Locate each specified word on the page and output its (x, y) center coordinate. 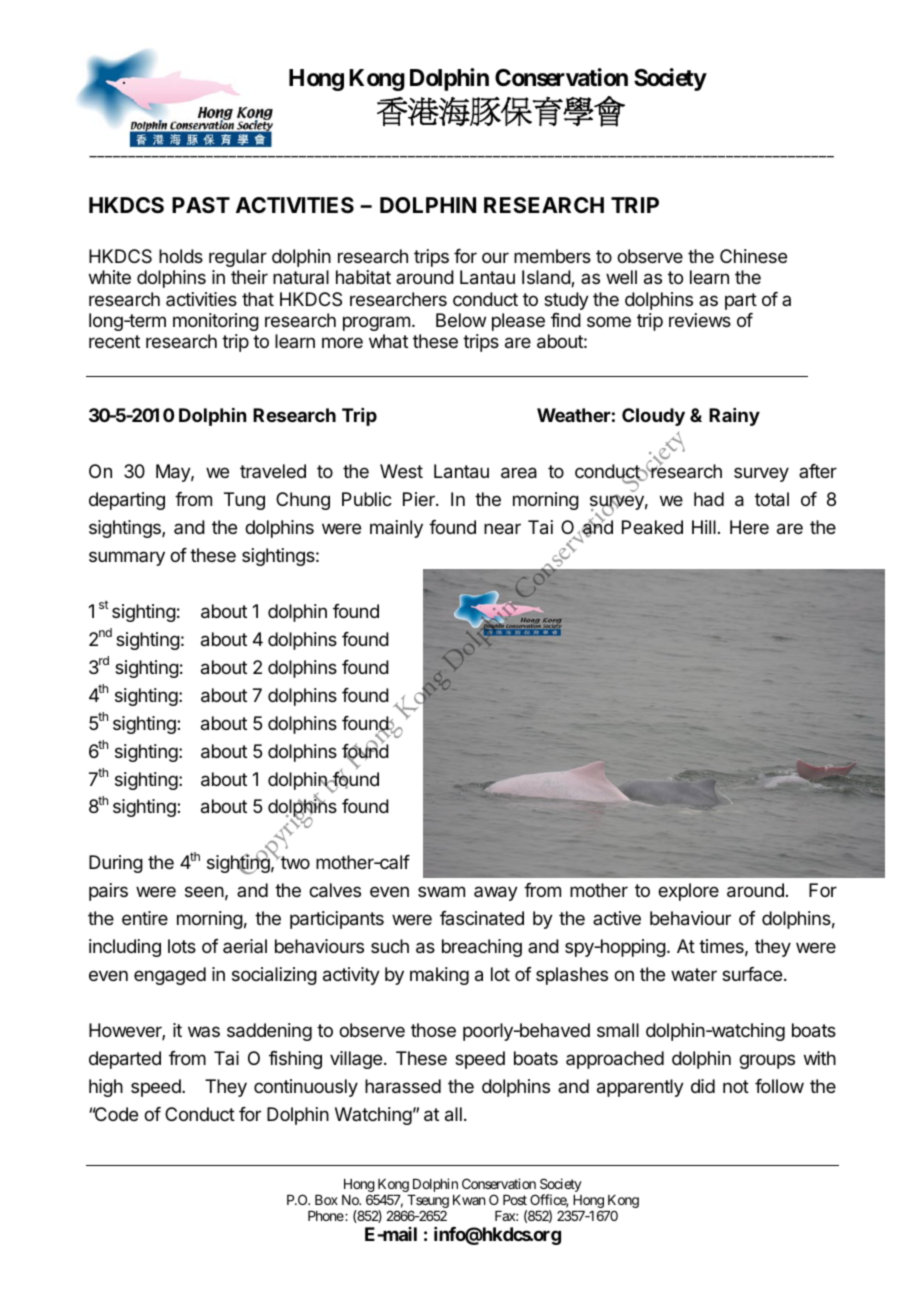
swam (441, 892)
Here (749, 527)
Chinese (753, 256)
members (552, 256)
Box (326, 1200)
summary (127, 558)
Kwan (469, 1200)
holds (181, 256)
